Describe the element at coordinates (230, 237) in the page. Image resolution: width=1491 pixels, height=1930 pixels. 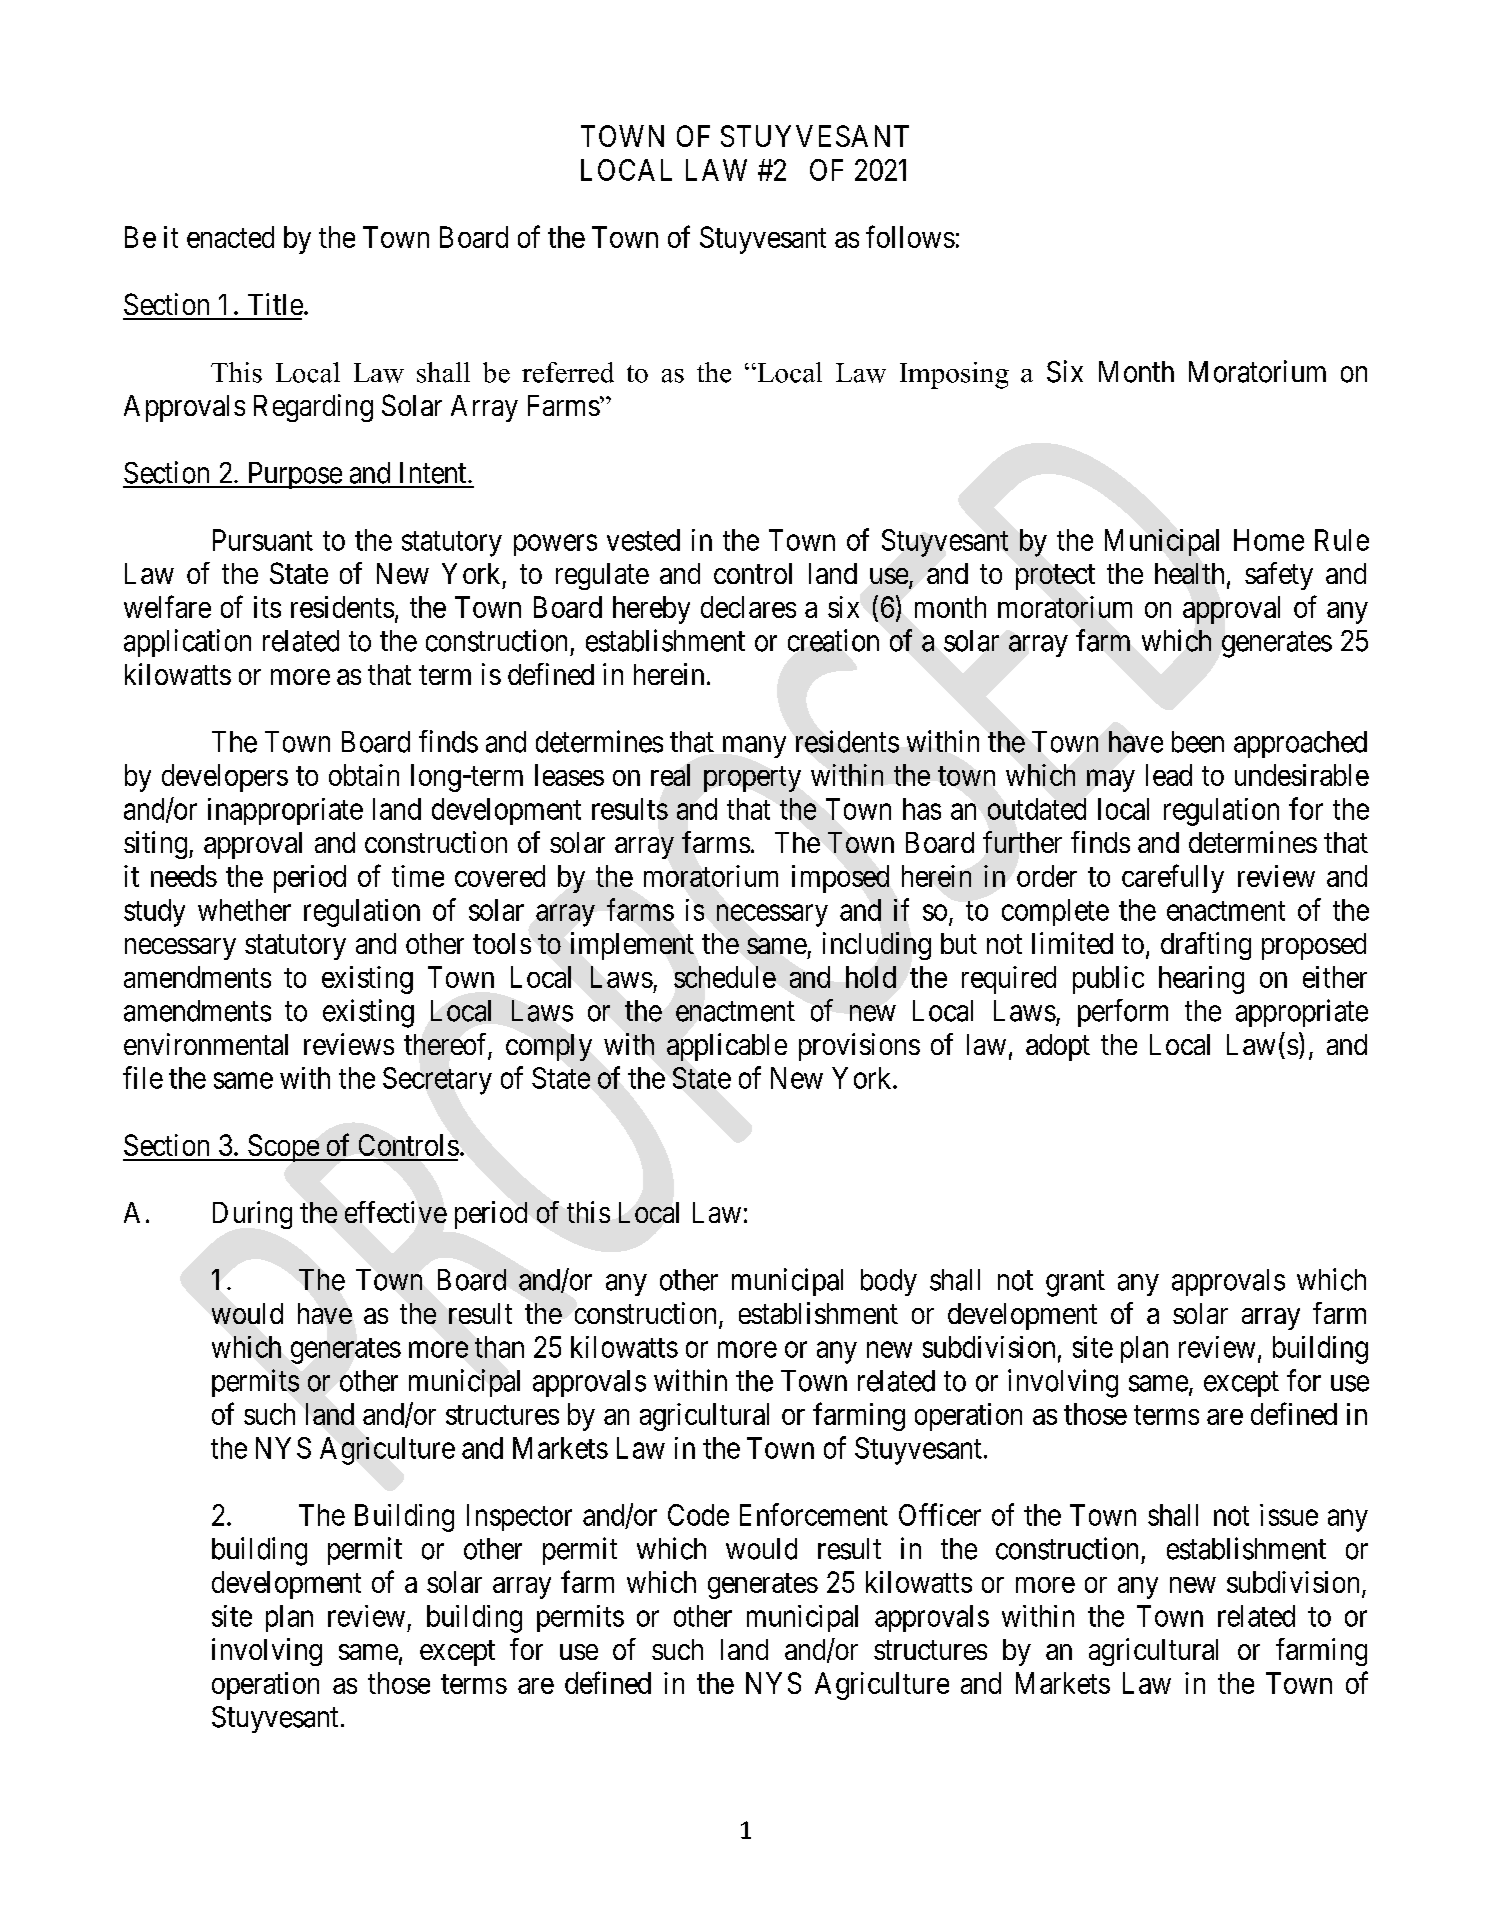
I see `enacted` at that location.
